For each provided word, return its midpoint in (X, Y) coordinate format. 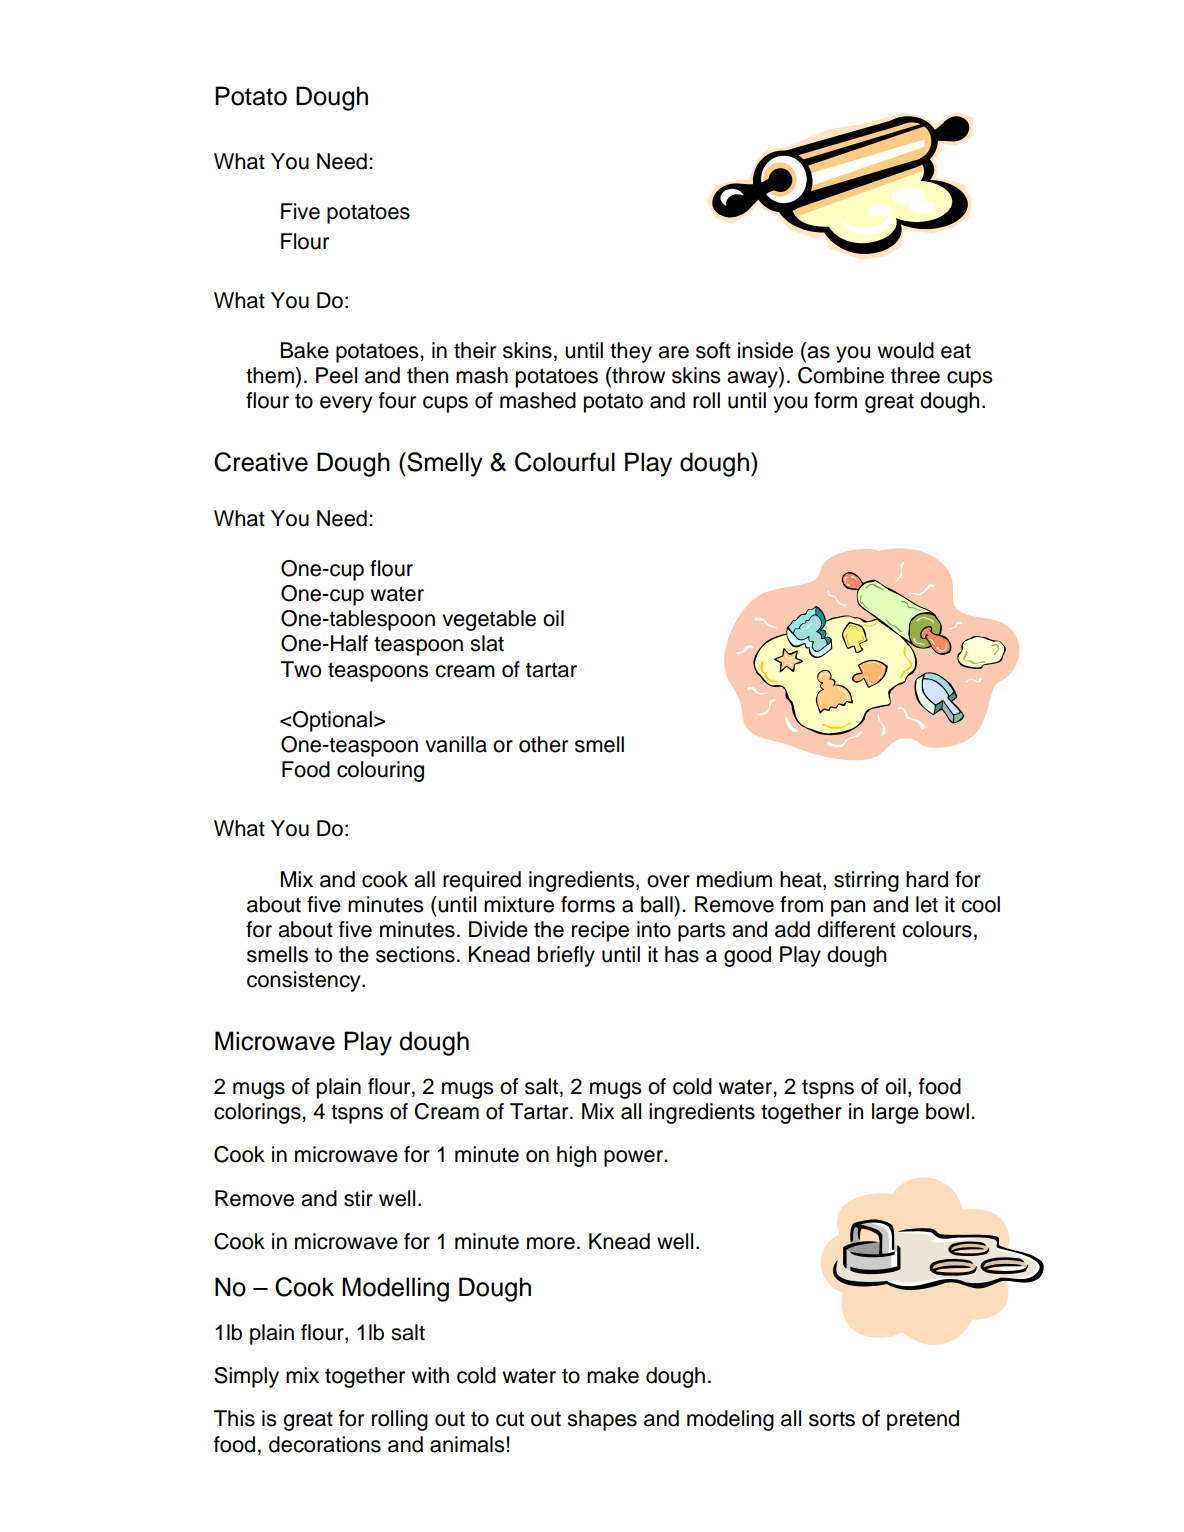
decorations (325, 1444)
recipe (600, 931)
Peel (336, 375)
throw (637, 376)
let (927, 904)
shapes (602, 1420)
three (915, 375)
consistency (305, 981)
